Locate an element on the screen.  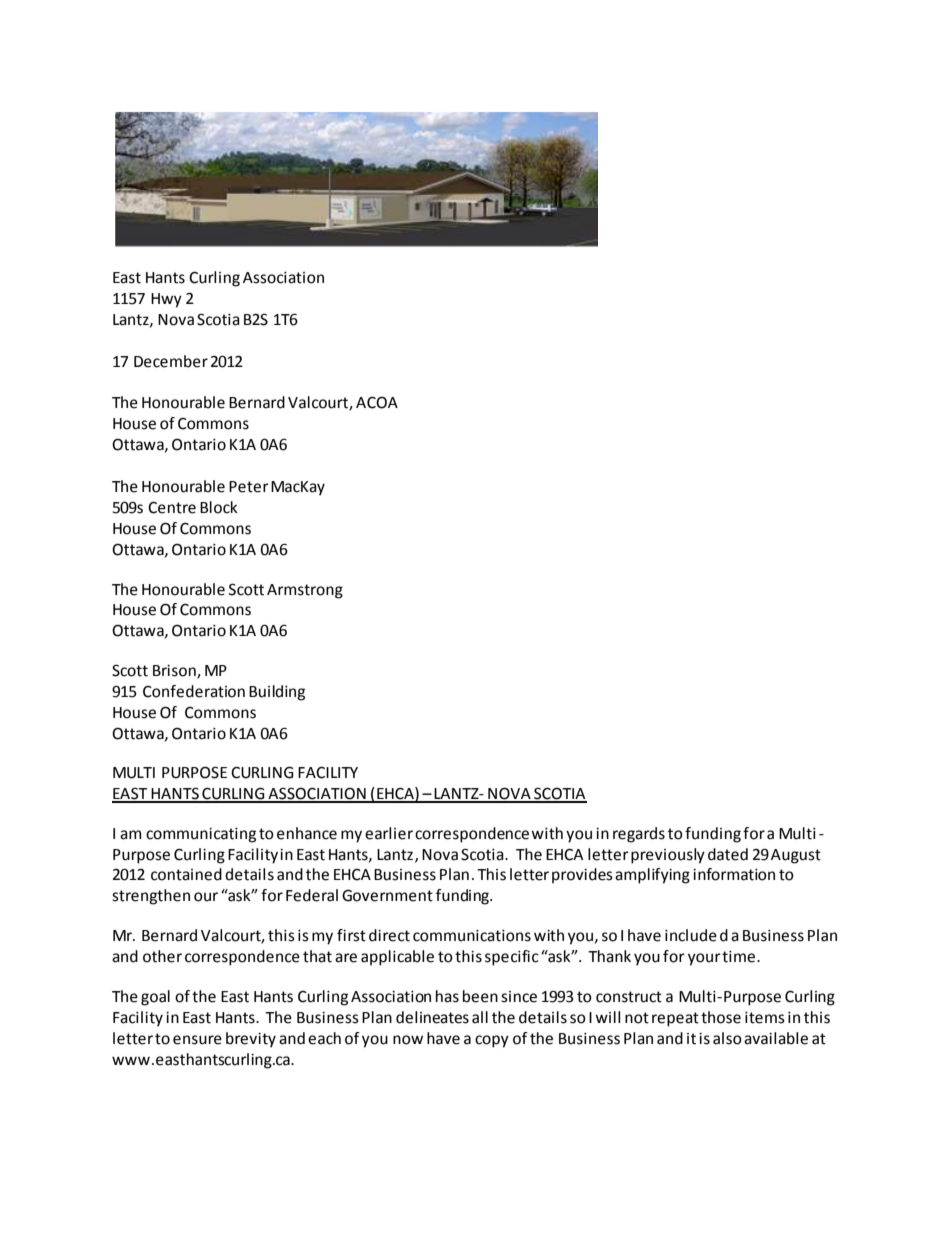
Centre is located at coordinates (172, 507).
